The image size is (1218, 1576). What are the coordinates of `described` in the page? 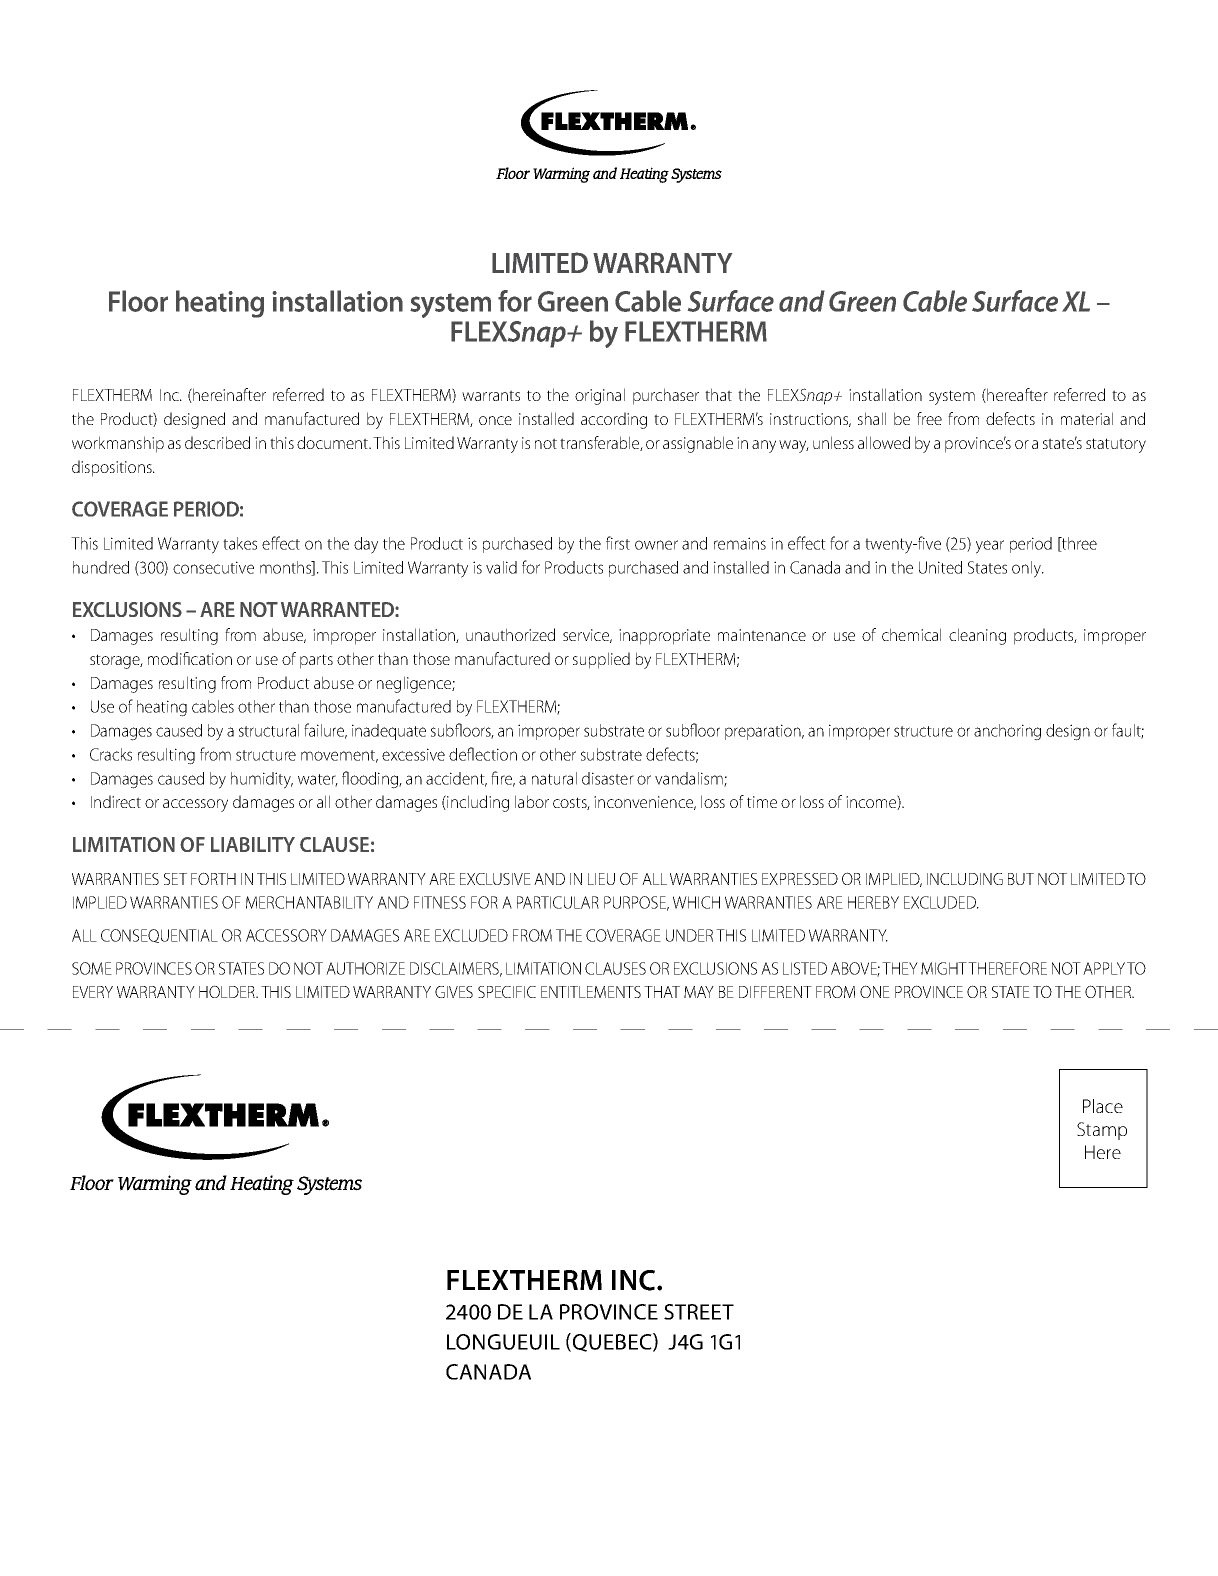 It's located at (217, 442).
